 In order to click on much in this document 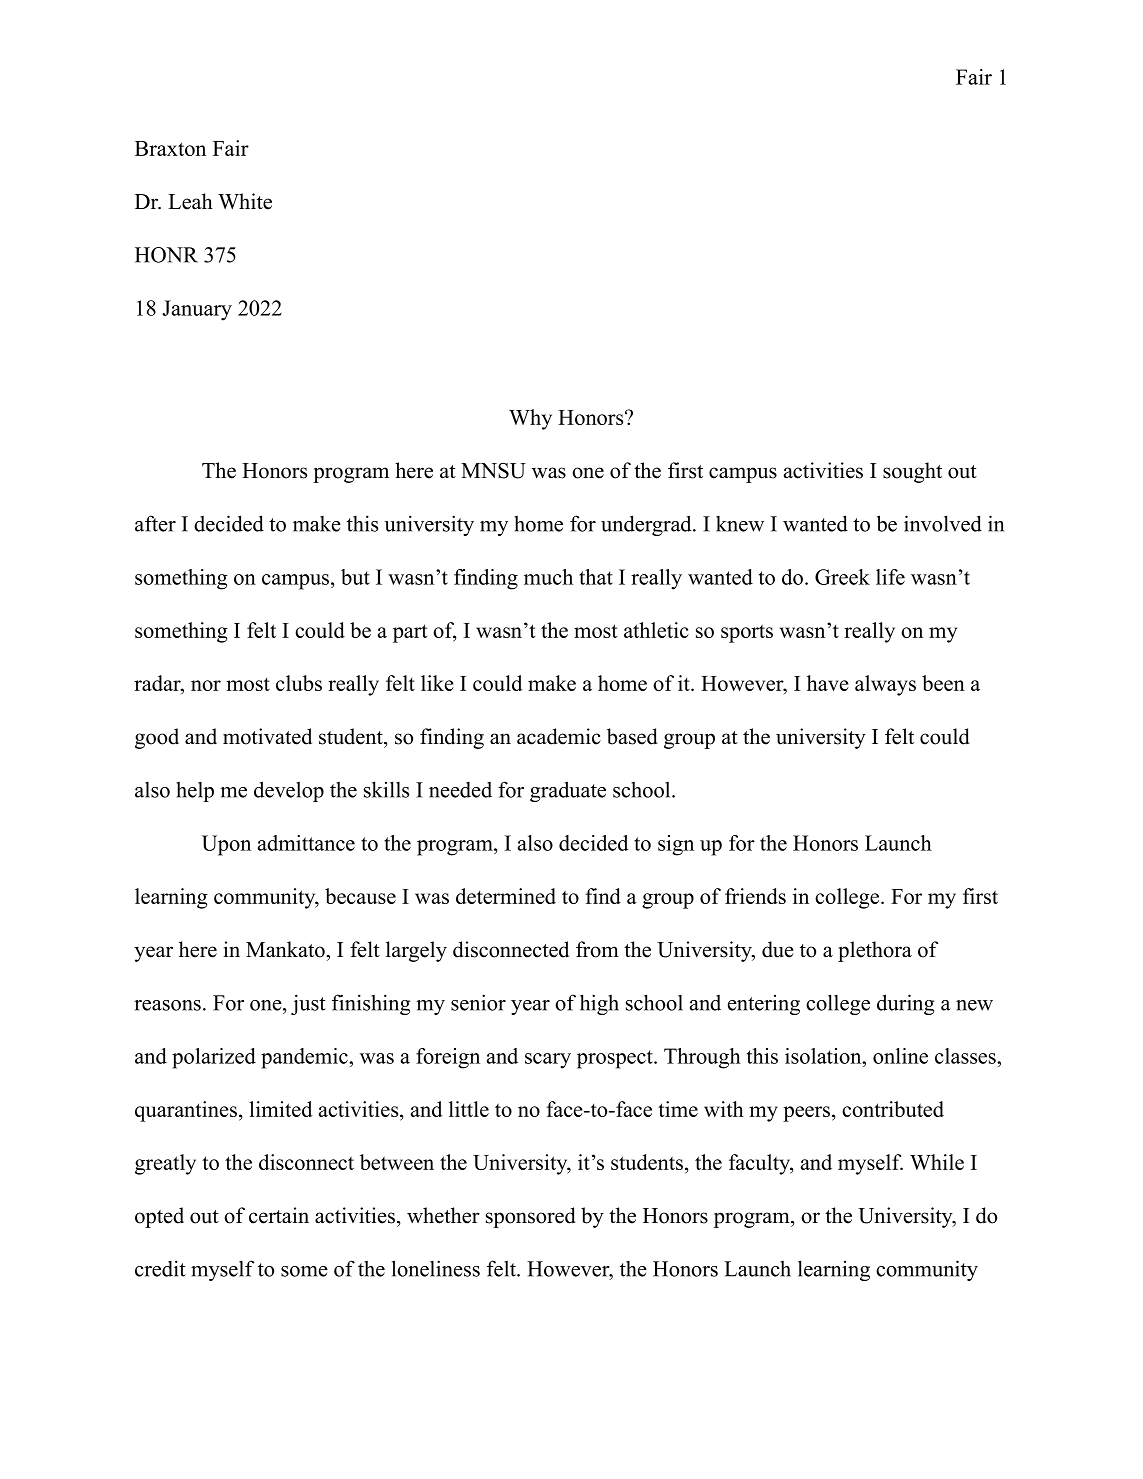, I will do `click(548, 577)`.
